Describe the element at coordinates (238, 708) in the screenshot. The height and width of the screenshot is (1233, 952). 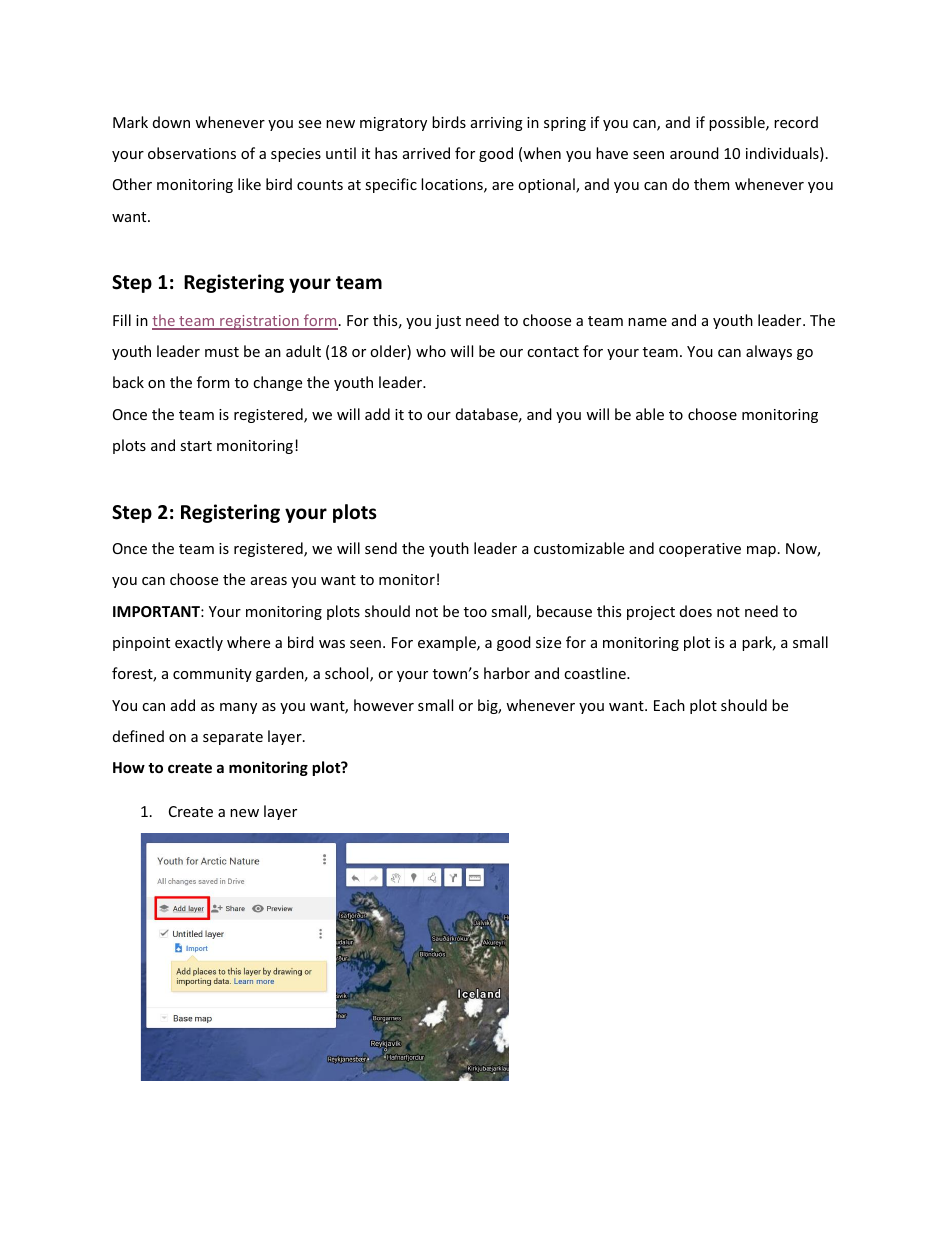
I see `many` at that location.
